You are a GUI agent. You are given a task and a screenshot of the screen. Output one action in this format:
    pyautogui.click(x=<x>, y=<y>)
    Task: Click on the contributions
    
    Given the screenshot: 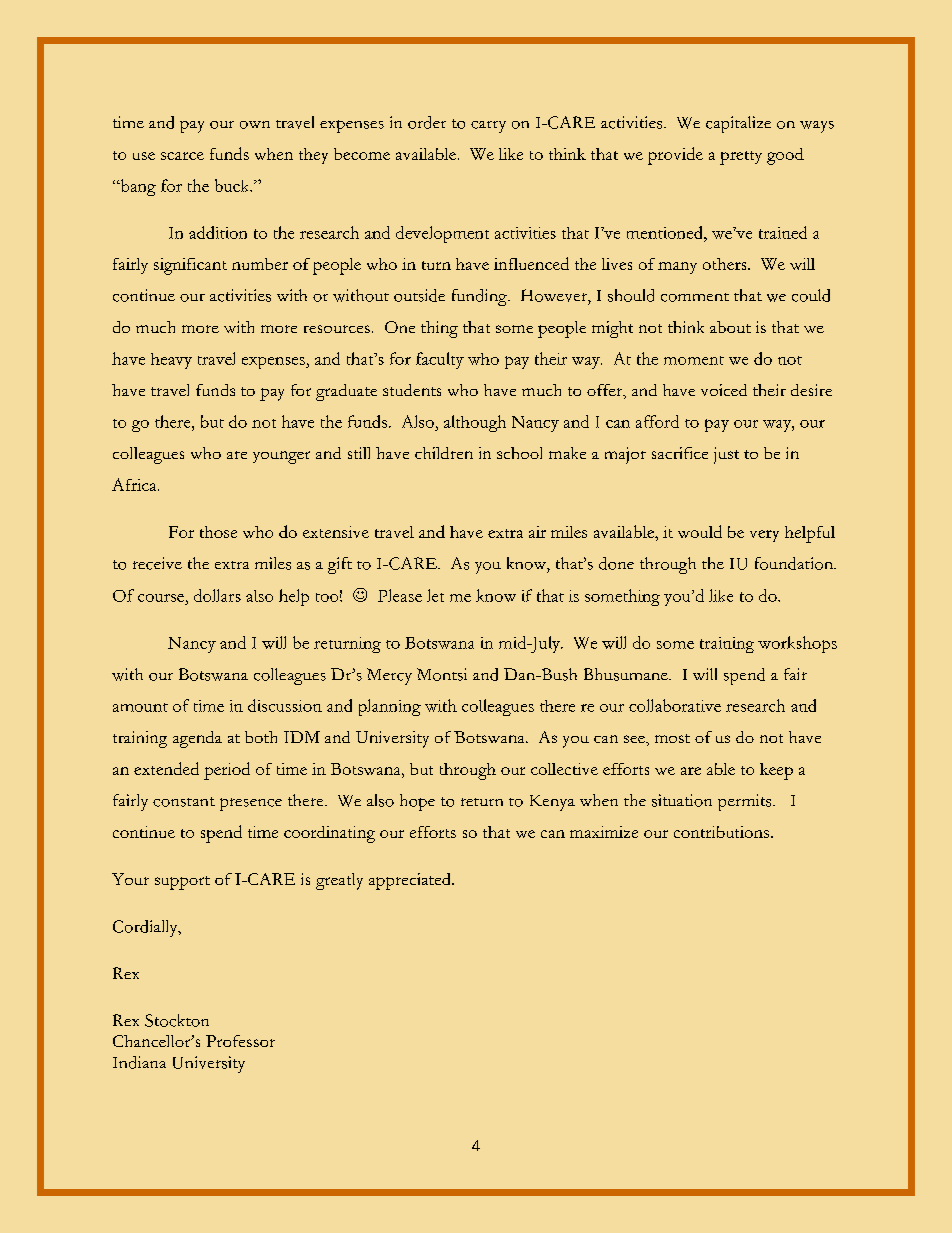 What is the action you would take?
    pyautogui.click(x=723, y=832)
